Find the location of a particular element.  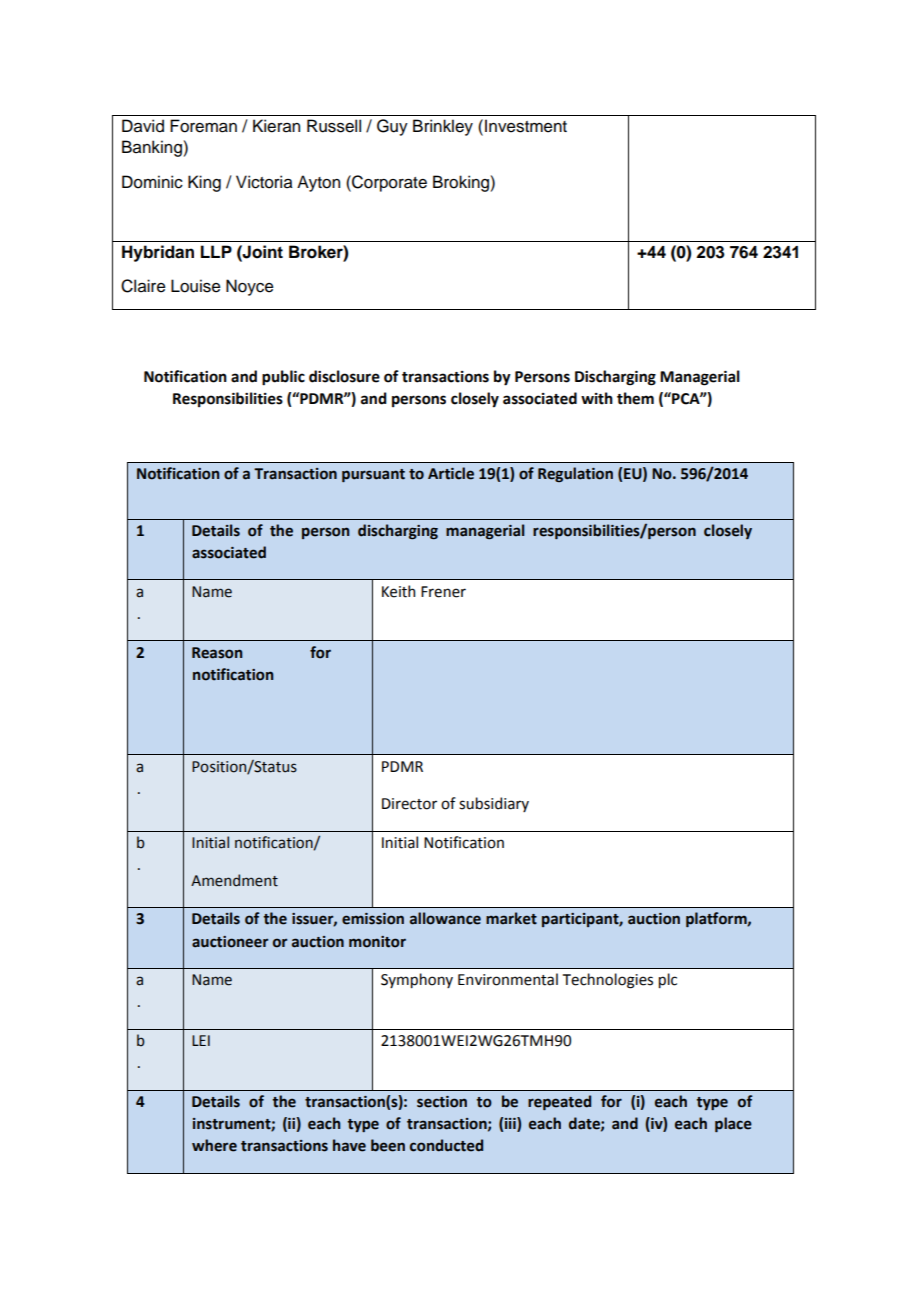

where is located at coordinates (214, 1145).
